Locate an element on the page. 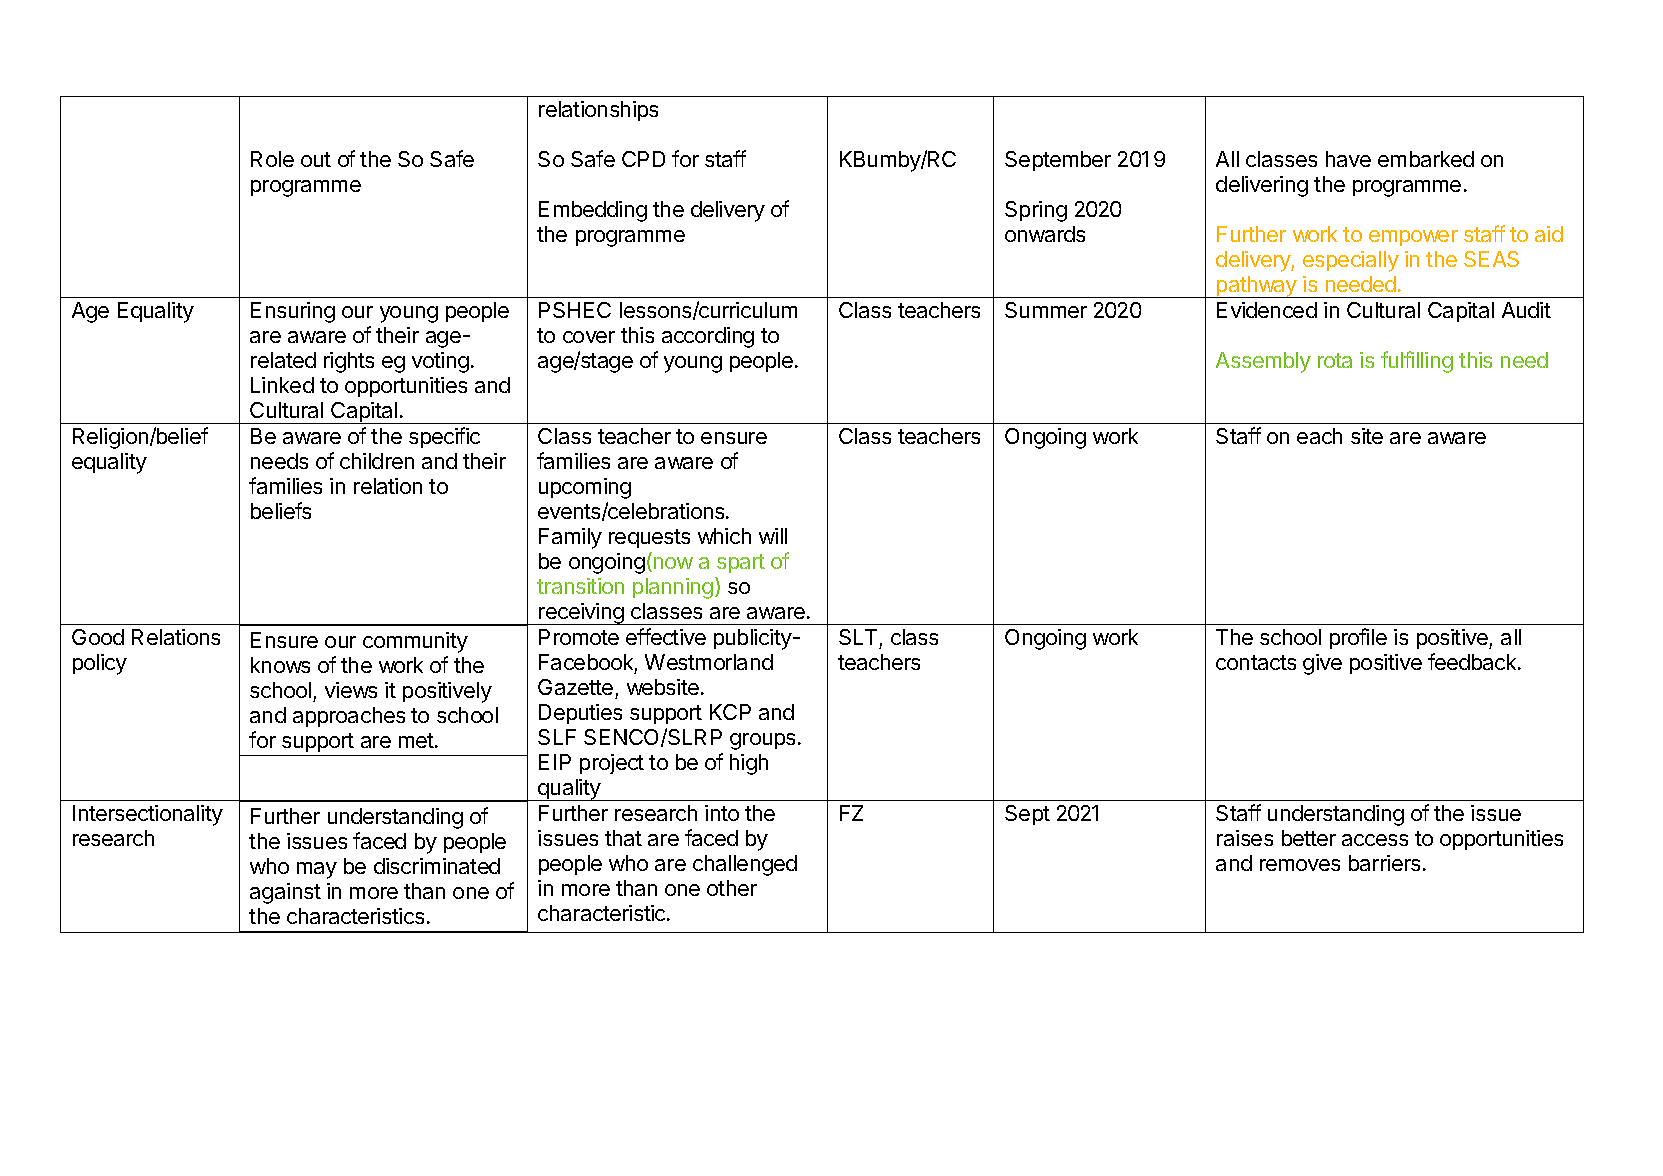 The height and width of the document is (1176, 1663). may is located at coordinates (317, 870).
